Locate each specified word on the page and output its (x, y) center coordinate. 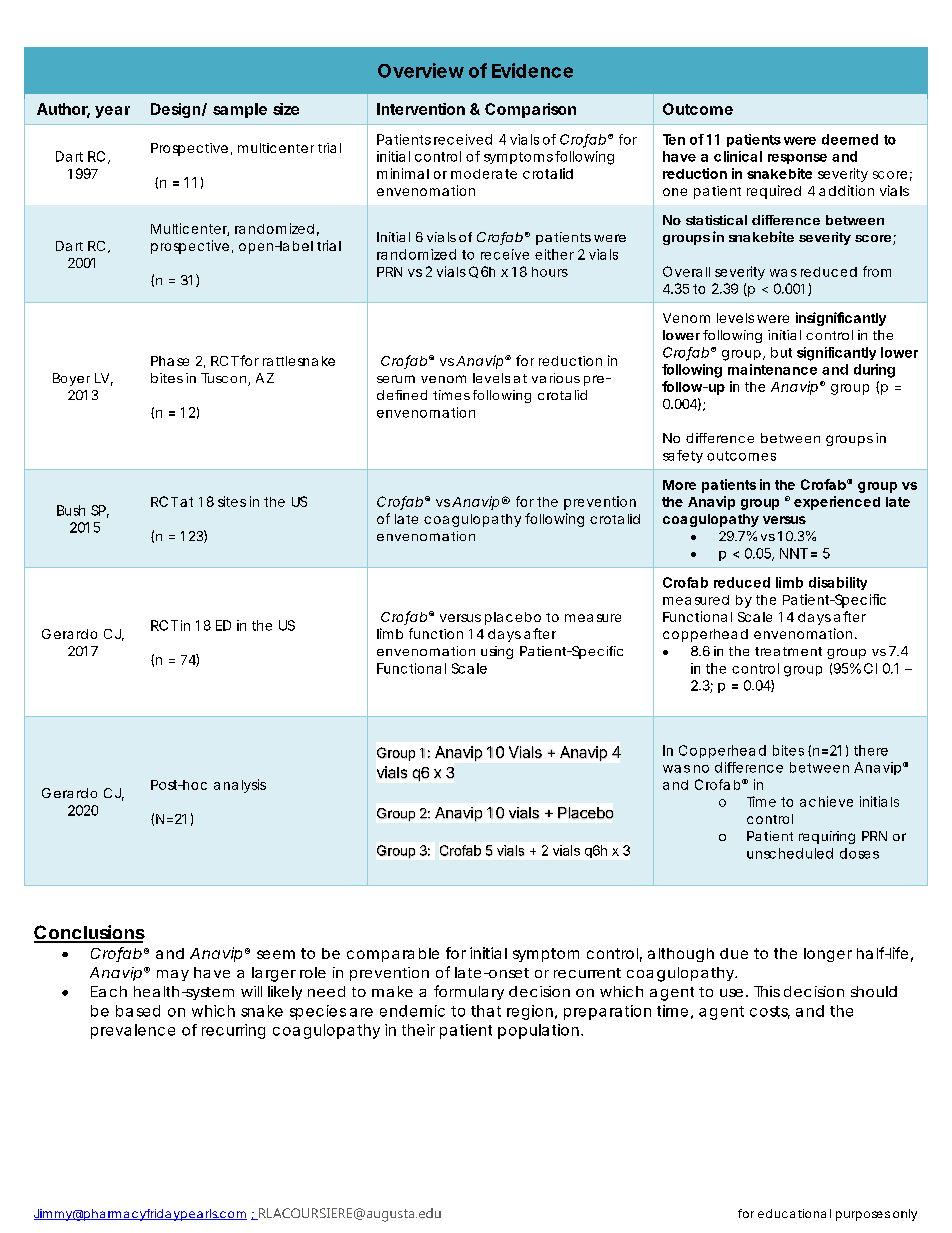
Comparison (530, 110)
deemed (850, 139)
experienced (837, 503)
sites (232, 501)
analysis (240, 786)
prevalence (133, 1031)
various (556, 378)
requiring (827, 837)
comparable (393, 955)
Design (175, 110)
